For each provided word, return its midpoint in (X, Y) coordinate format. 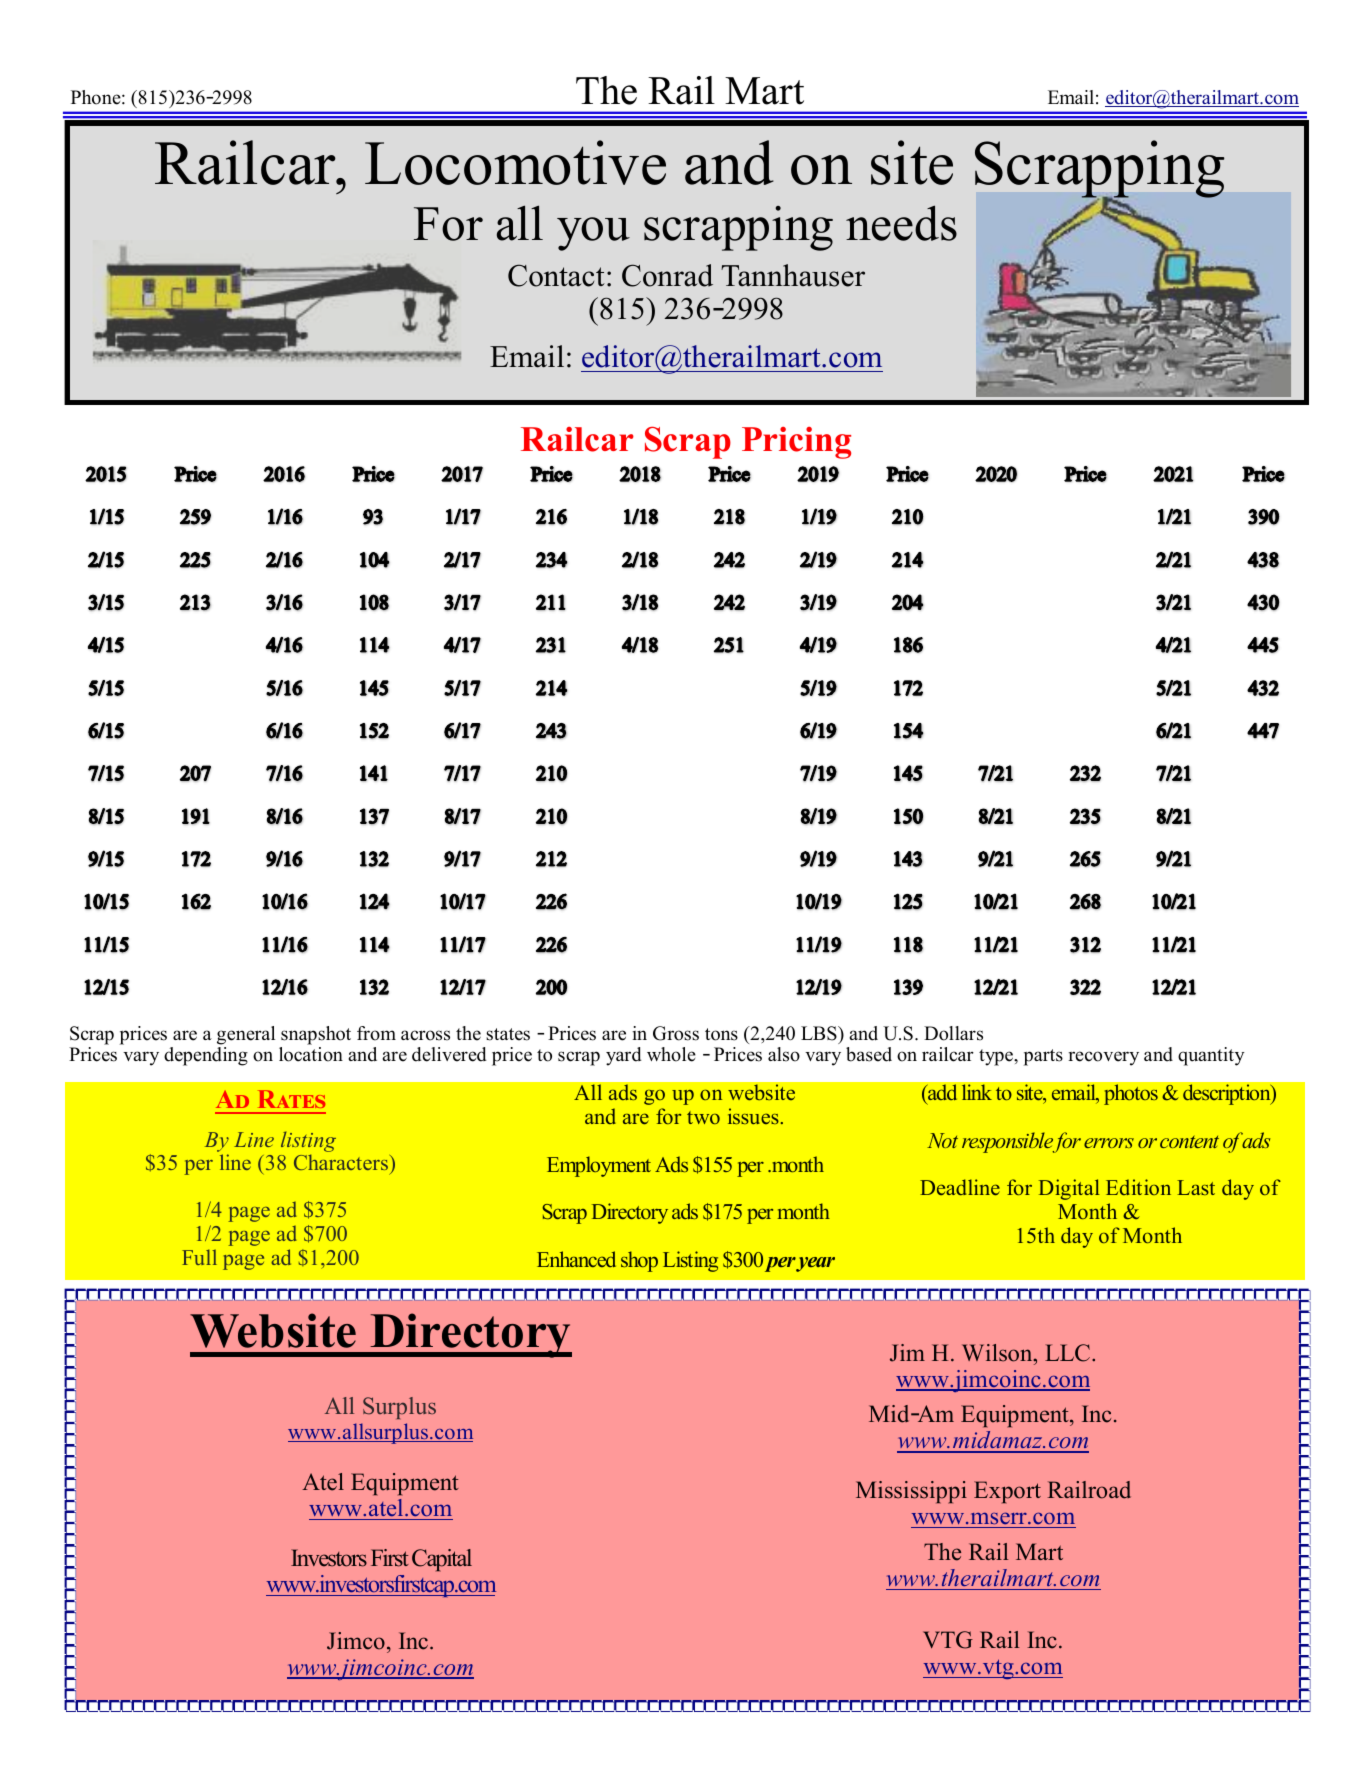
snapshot (316, 1035)
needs (901, 223)
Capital (442, 1560)
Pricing (796, 443)
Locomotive (515, 162)
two (703, 1117)
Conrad (667, 275)
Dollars (953, 1033)
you (593, 234)
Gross (676, 1033)
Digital (1069, 1189)
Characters (341, 1162)
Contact (556, 275)
